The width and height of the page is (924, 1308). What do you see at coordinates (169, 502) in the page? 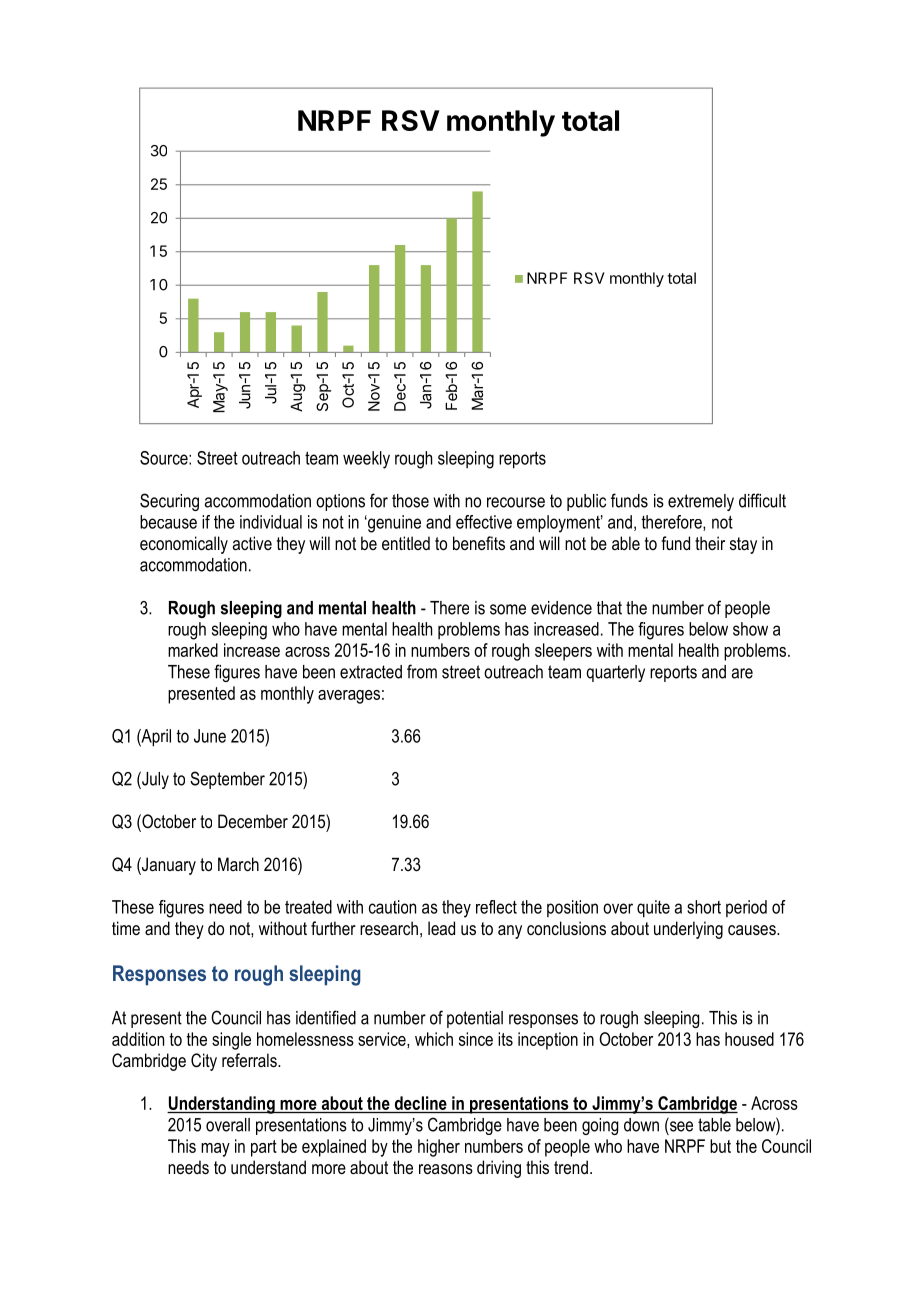
I see `Securing` at bounding box center [169, 502].
